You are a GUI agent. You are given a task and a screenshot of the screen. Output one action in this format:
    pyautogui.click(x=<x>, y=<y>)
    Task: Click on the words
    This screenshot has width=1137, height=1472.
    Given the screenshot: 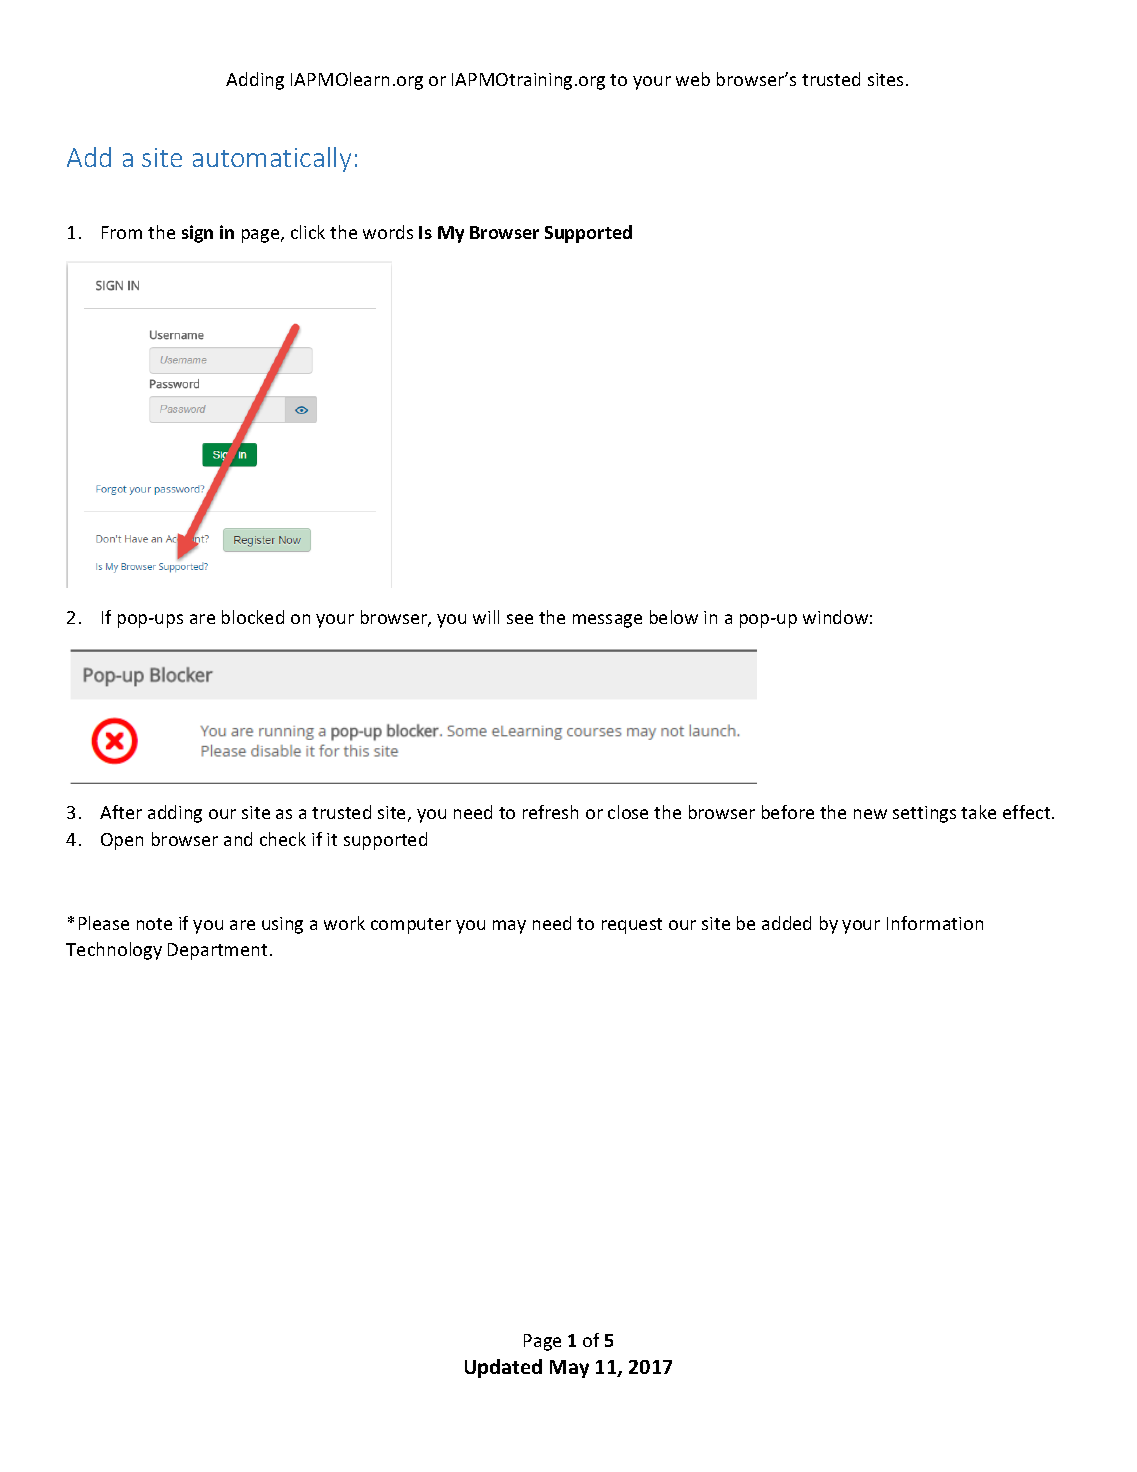 What is the action you would take?
    pyautogui.click(x=388, y=232)
